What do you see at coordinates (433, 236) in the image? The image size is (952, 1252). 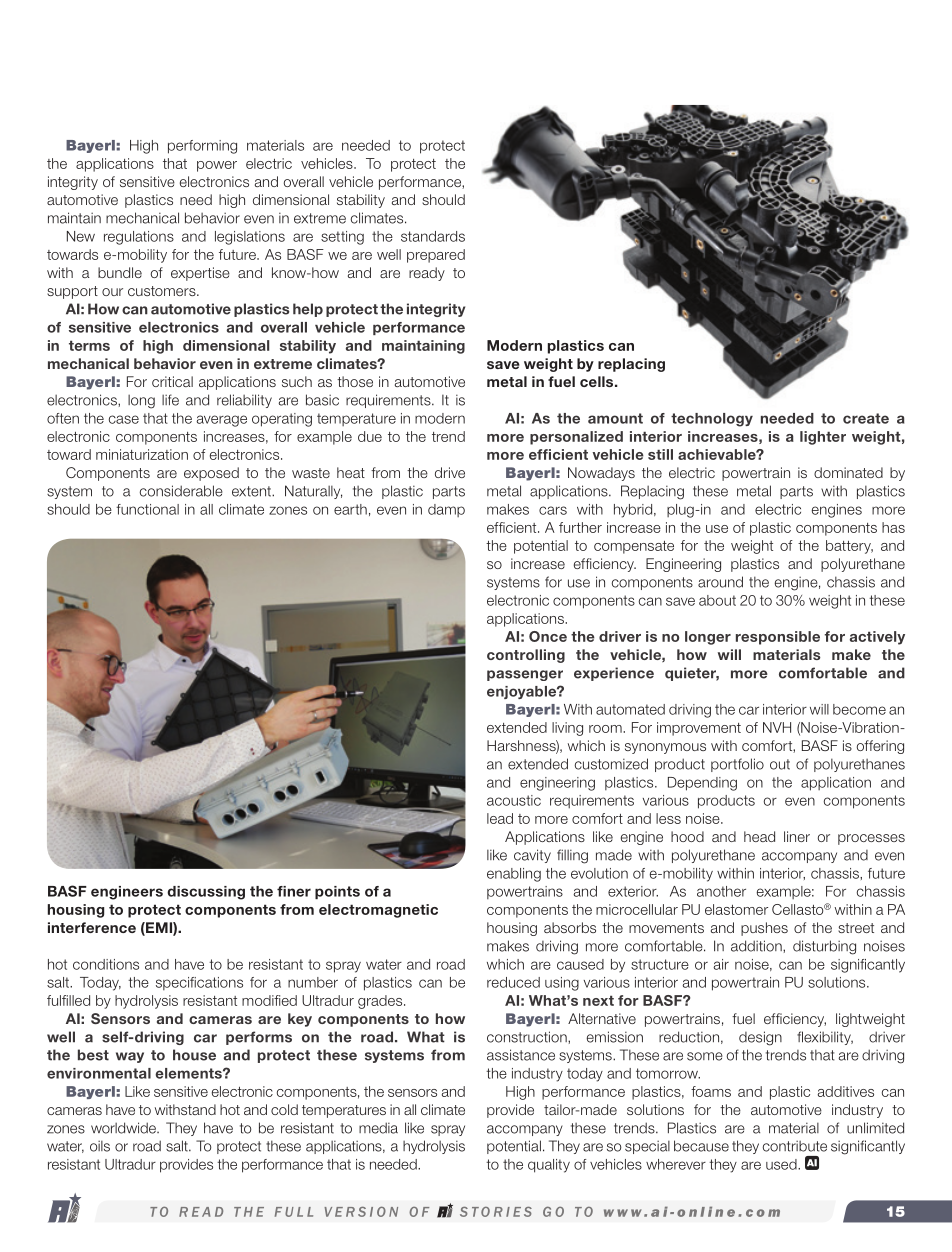 I see `standards` at bounding box center [433, 236].
